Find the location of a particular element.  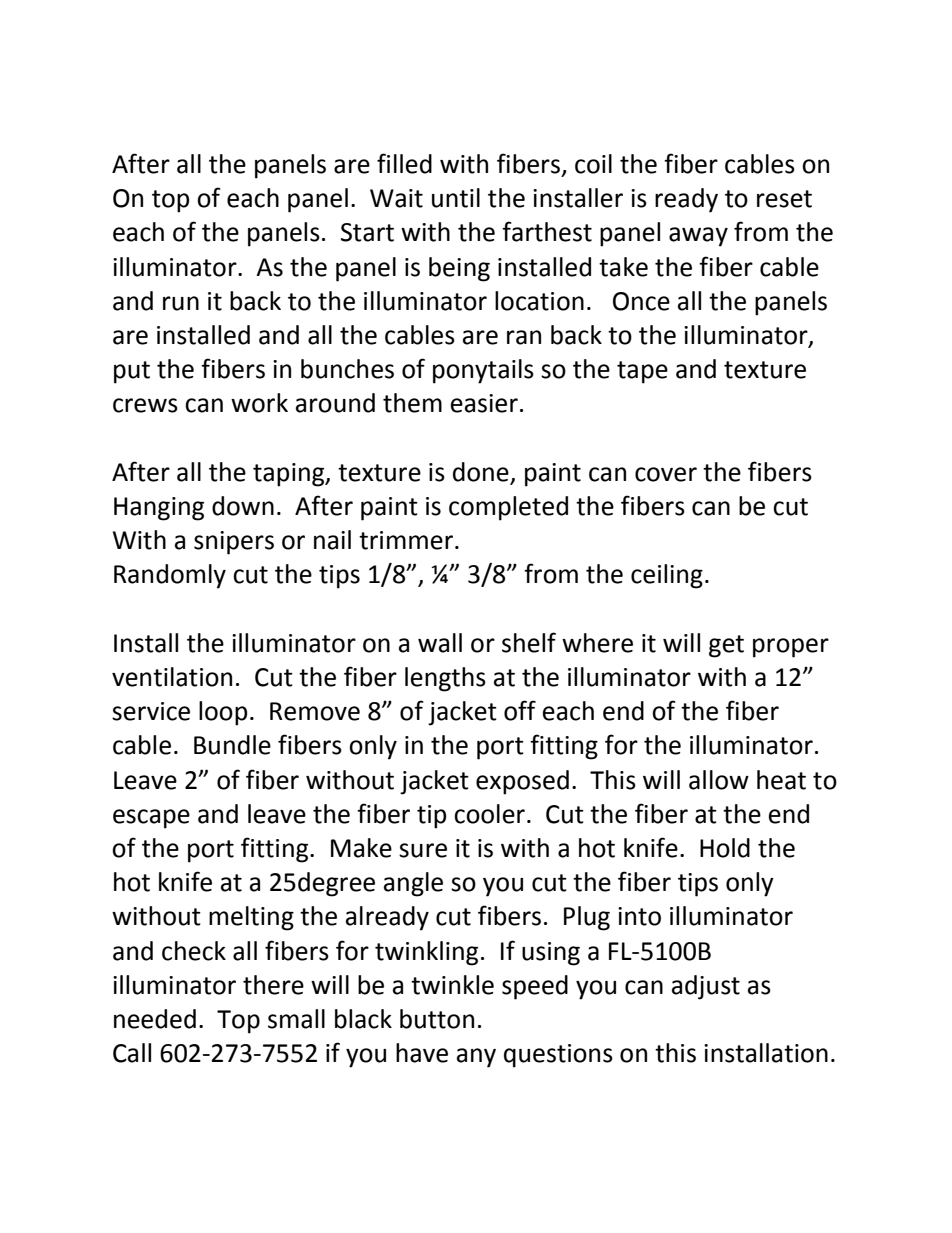

cover is located at coordinates (666, 474).
